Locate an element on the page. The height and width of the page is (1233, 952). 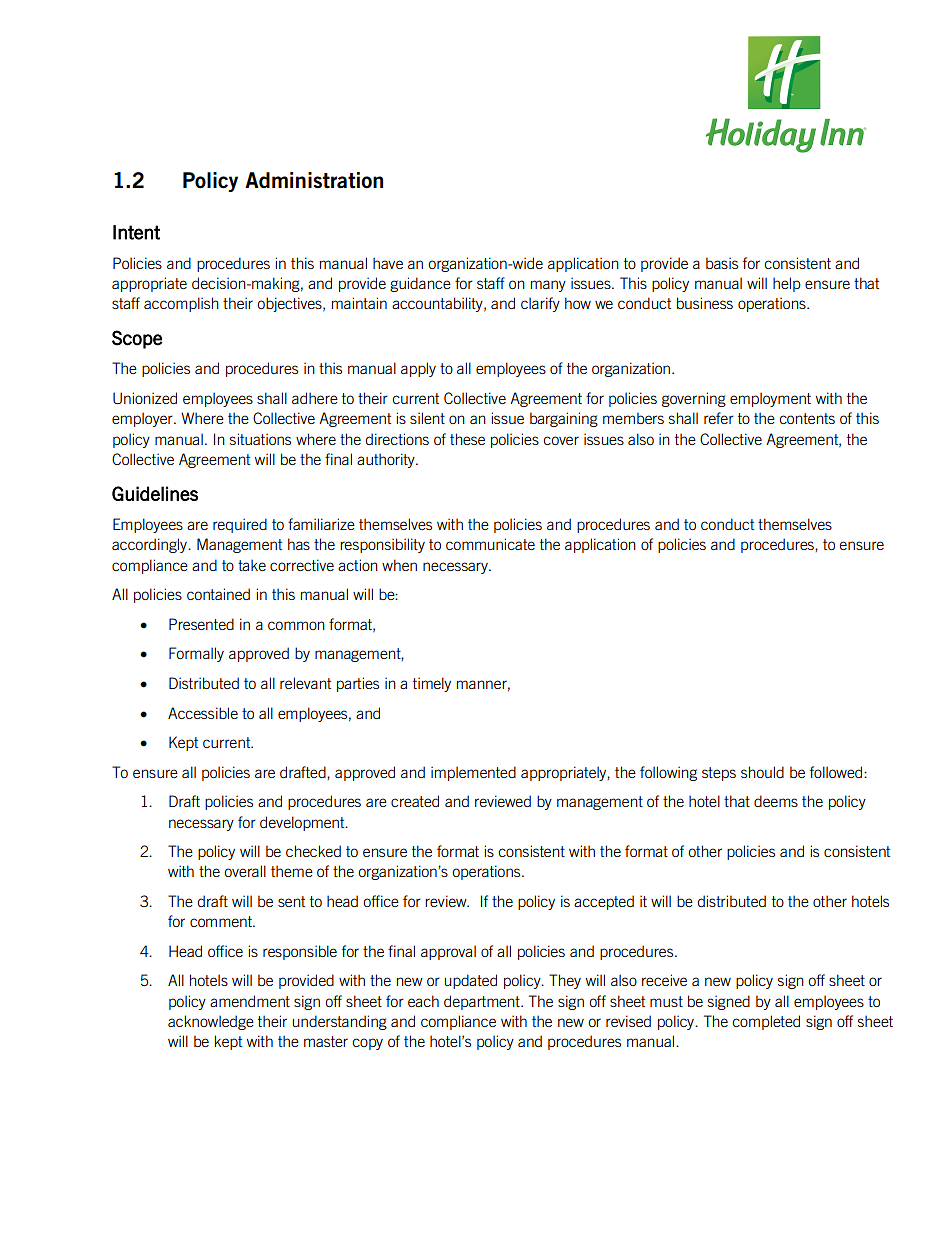
communicate is located at coordinates (490, 544).
